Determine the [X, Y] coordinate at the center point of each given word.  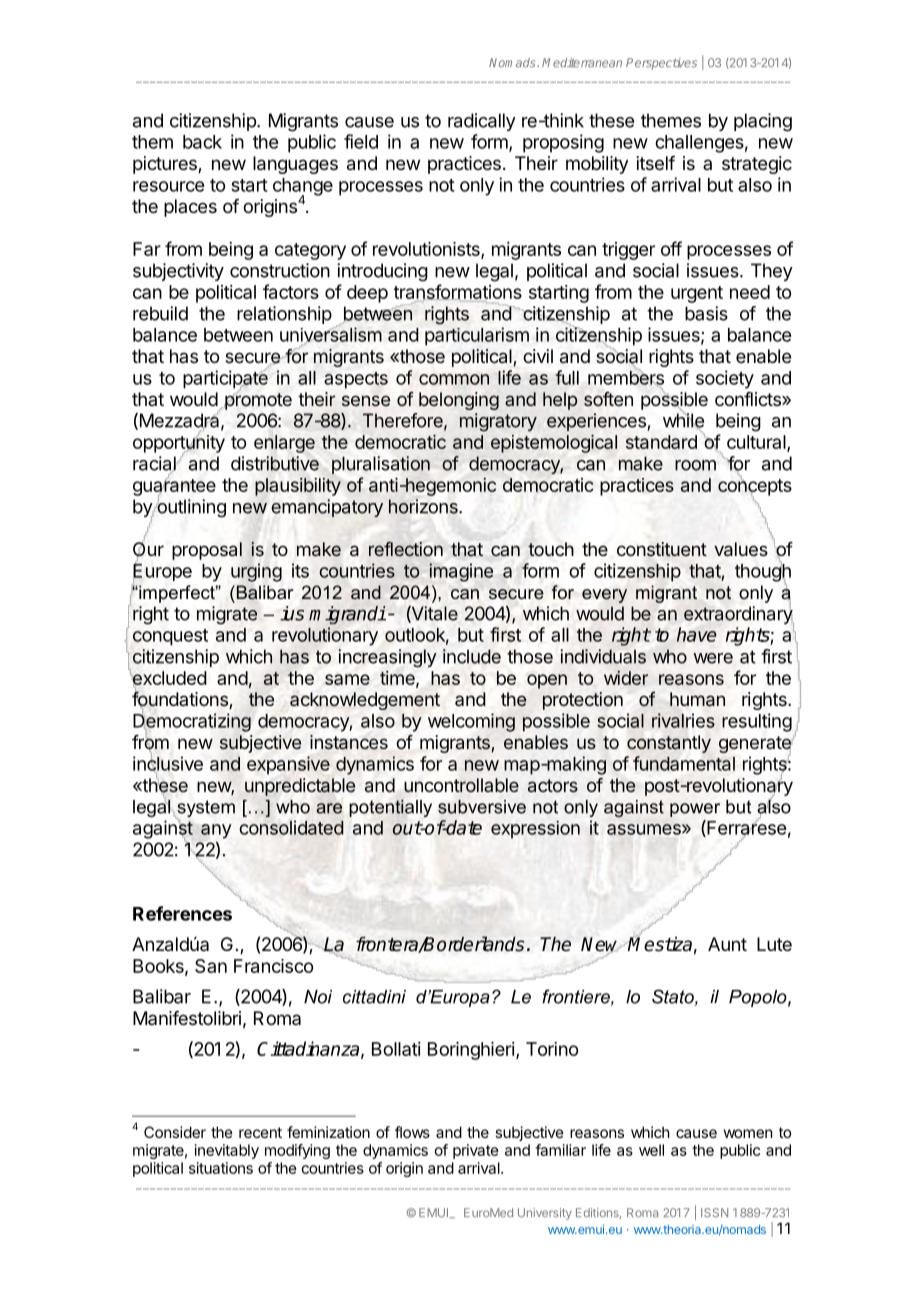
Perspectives [661, 64]
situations [221, 1168]
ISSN [714, 1212]
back [202, 142]
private [476, 1151]
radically [482, 122]
